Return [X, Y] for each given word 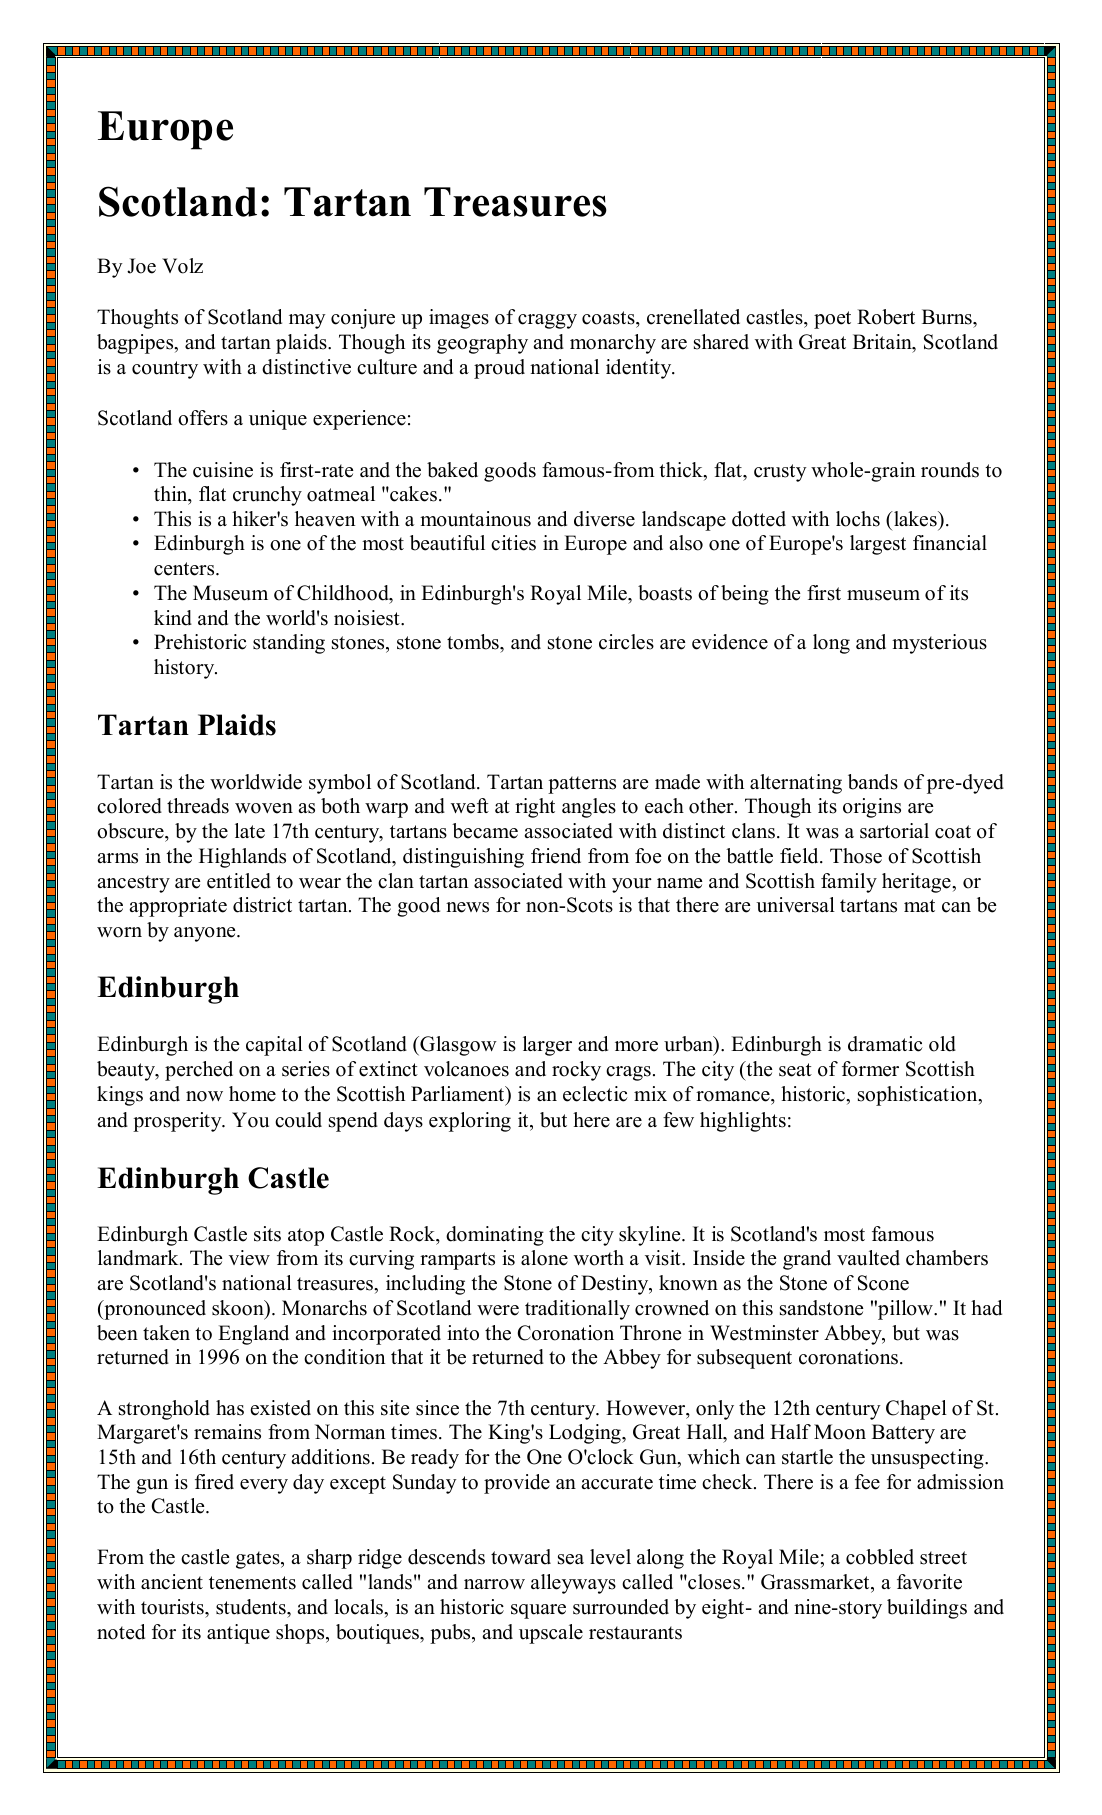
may [307, 321]
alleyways [573, 1584]
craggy [547, 321]
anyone [206, 934]
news [467, 907]
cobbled [880, 1557]
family [849, 883]
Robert [886, 317]
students [252, 1607]
